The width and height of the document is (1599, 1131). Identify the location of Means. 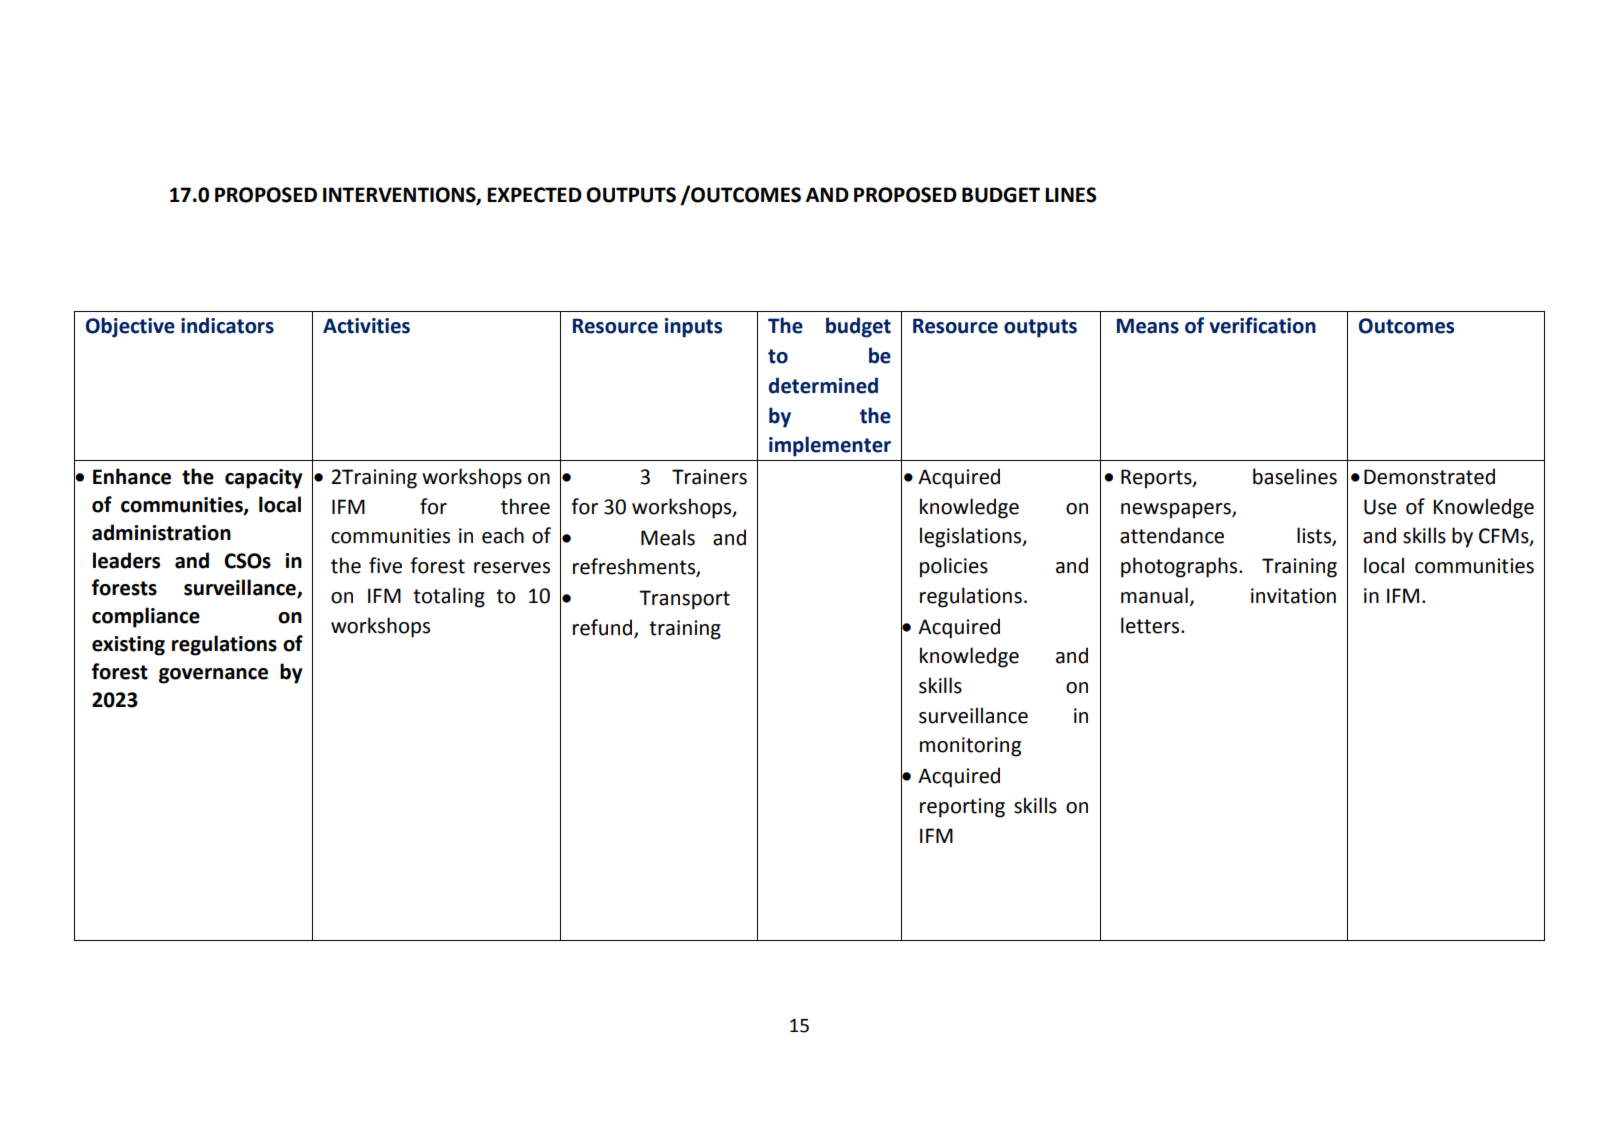
(1148, 326).
